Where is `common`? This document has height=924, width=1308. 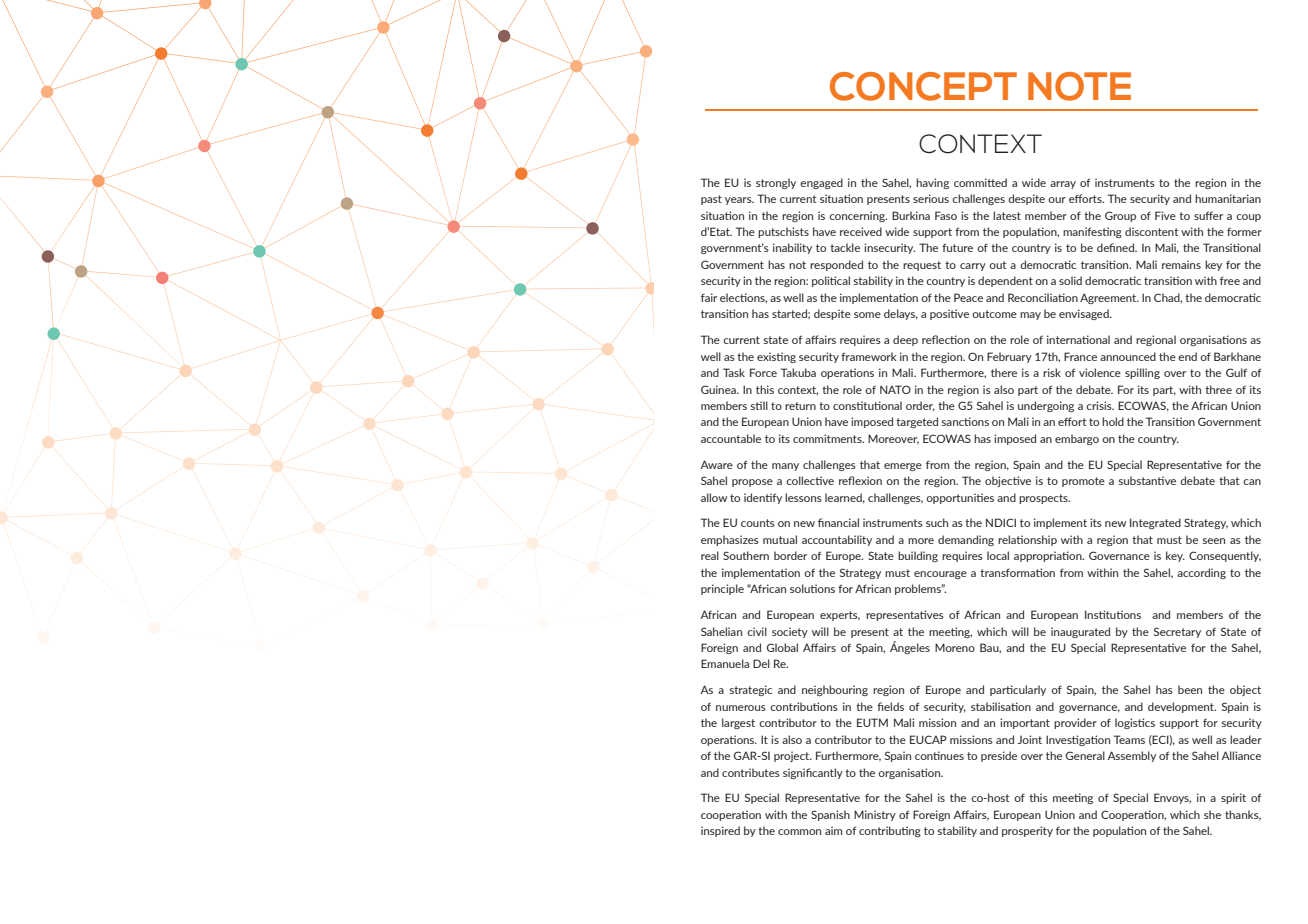
common is located at coordinates (799, 832).
